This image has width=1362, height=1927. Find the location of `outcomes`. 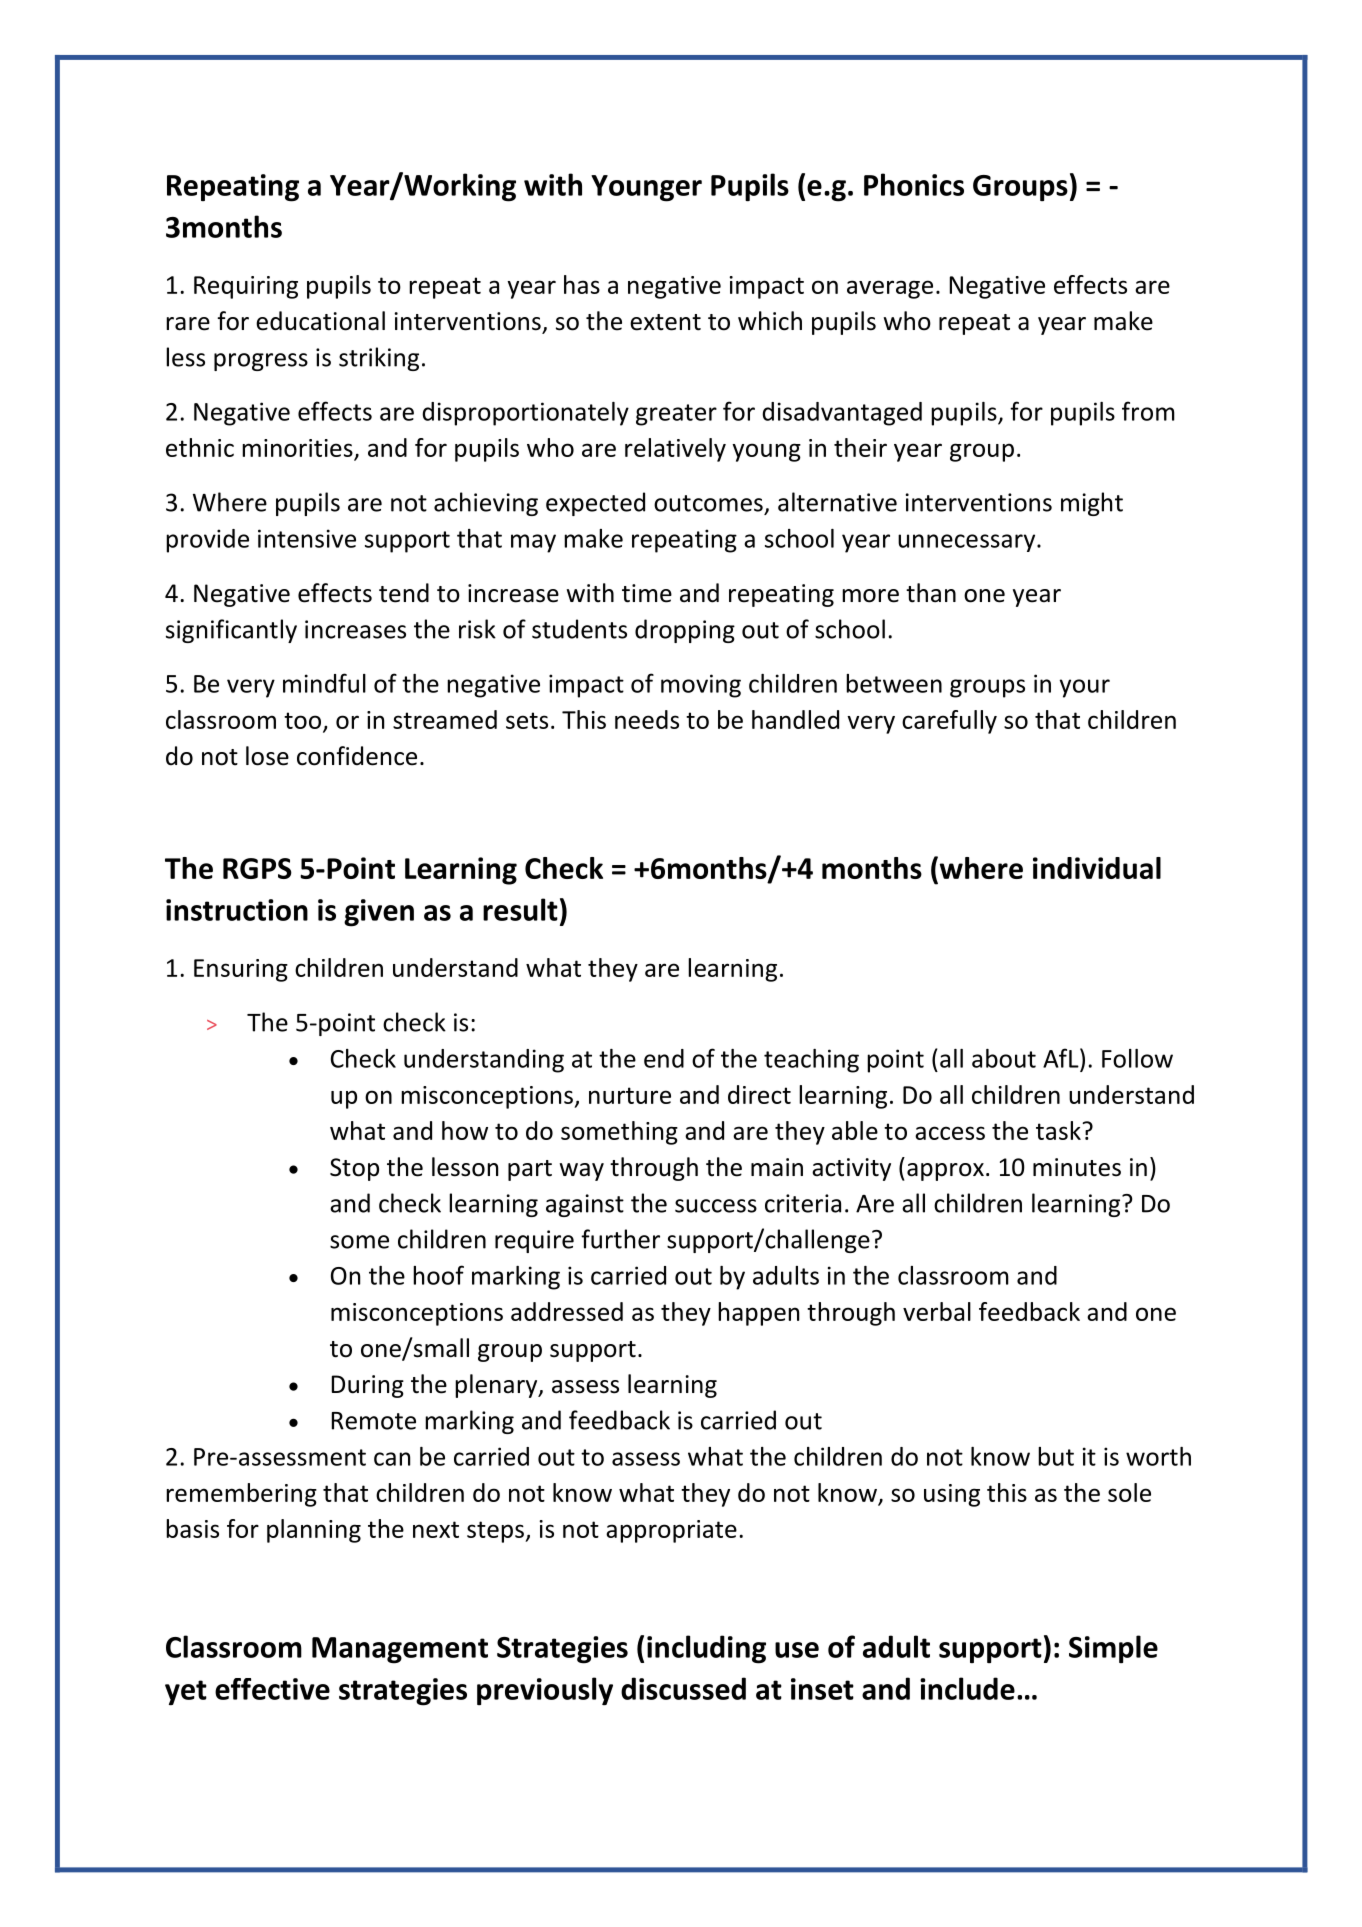

outcomes is located at coordinates (708, 503).
